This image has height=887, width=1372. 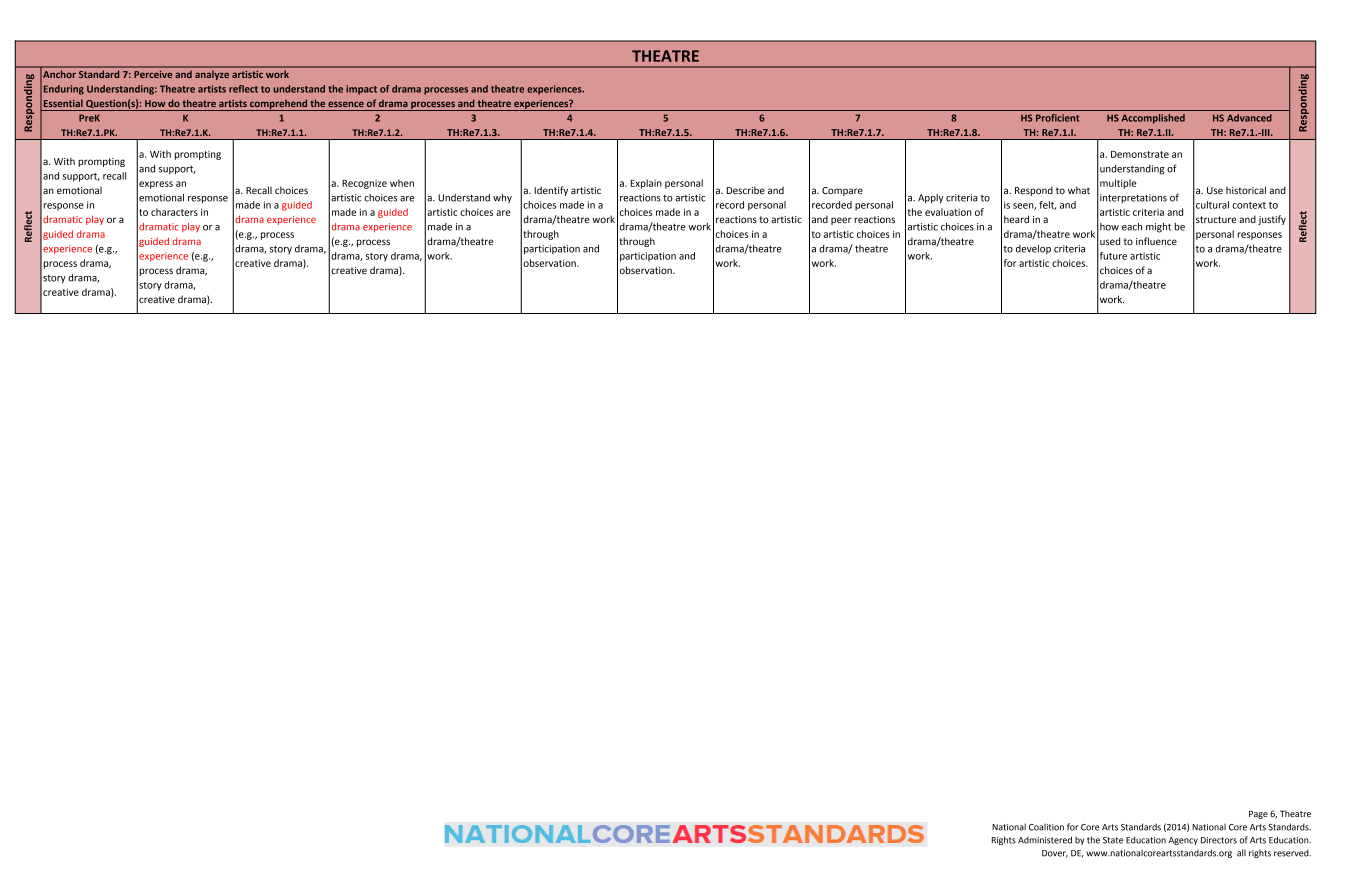 I want to click on Explain, so click(x=646, y=184).
